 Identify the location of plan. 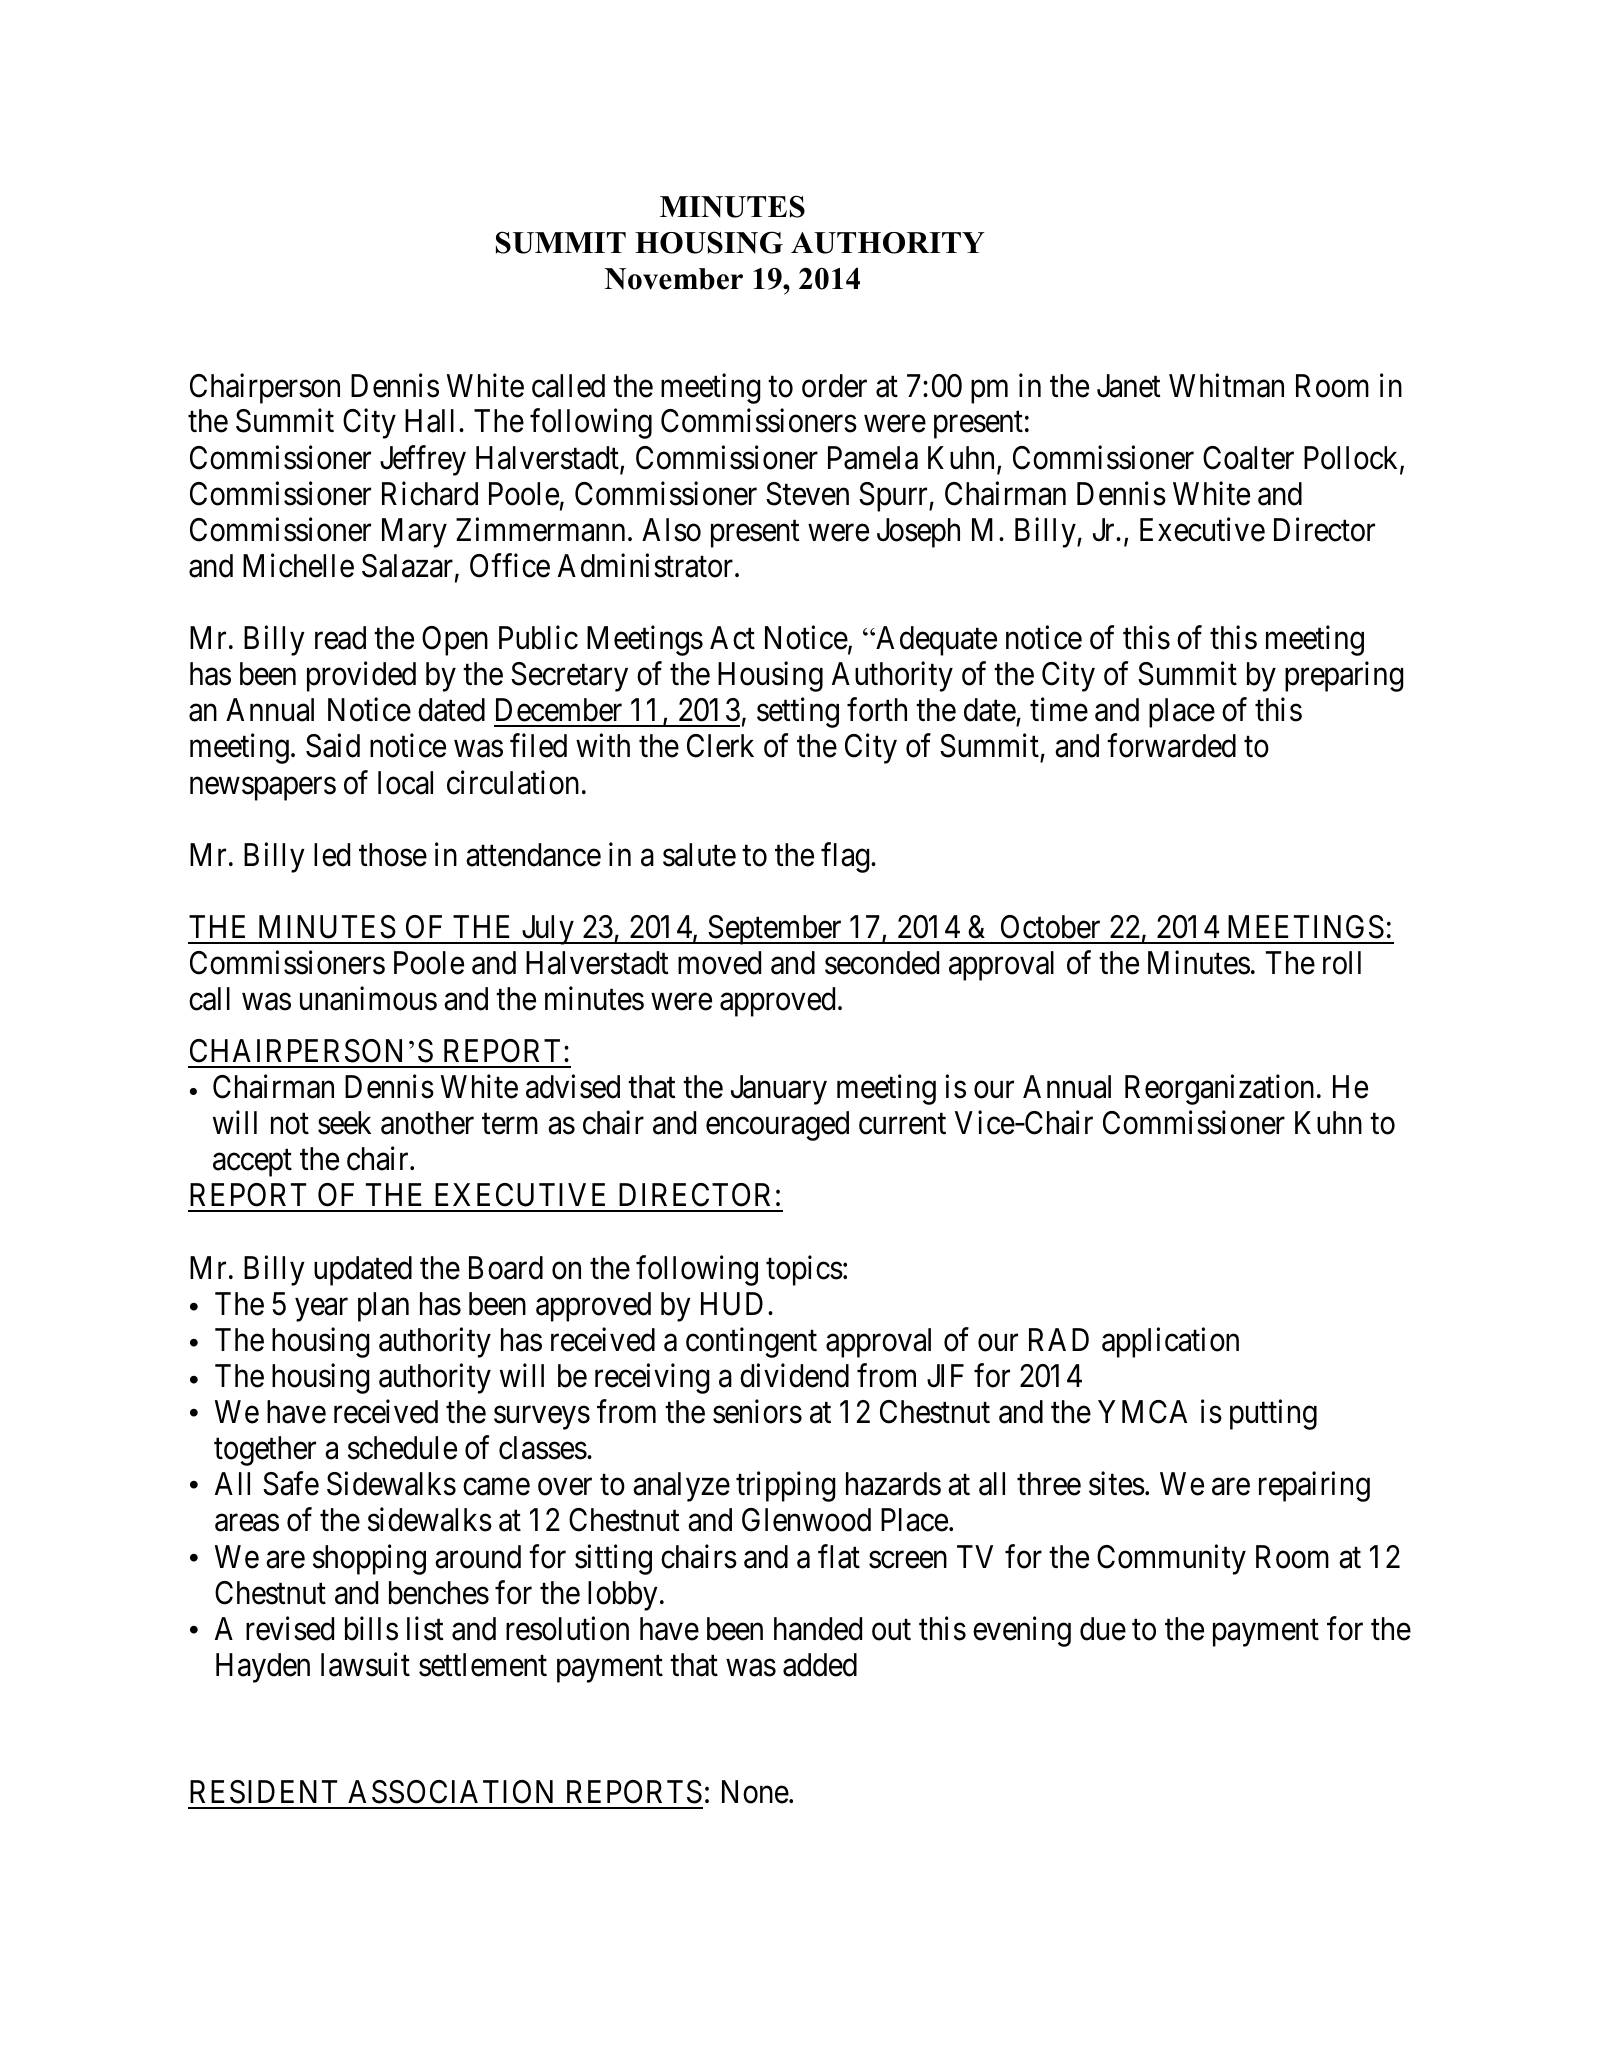
(383, 1307).
